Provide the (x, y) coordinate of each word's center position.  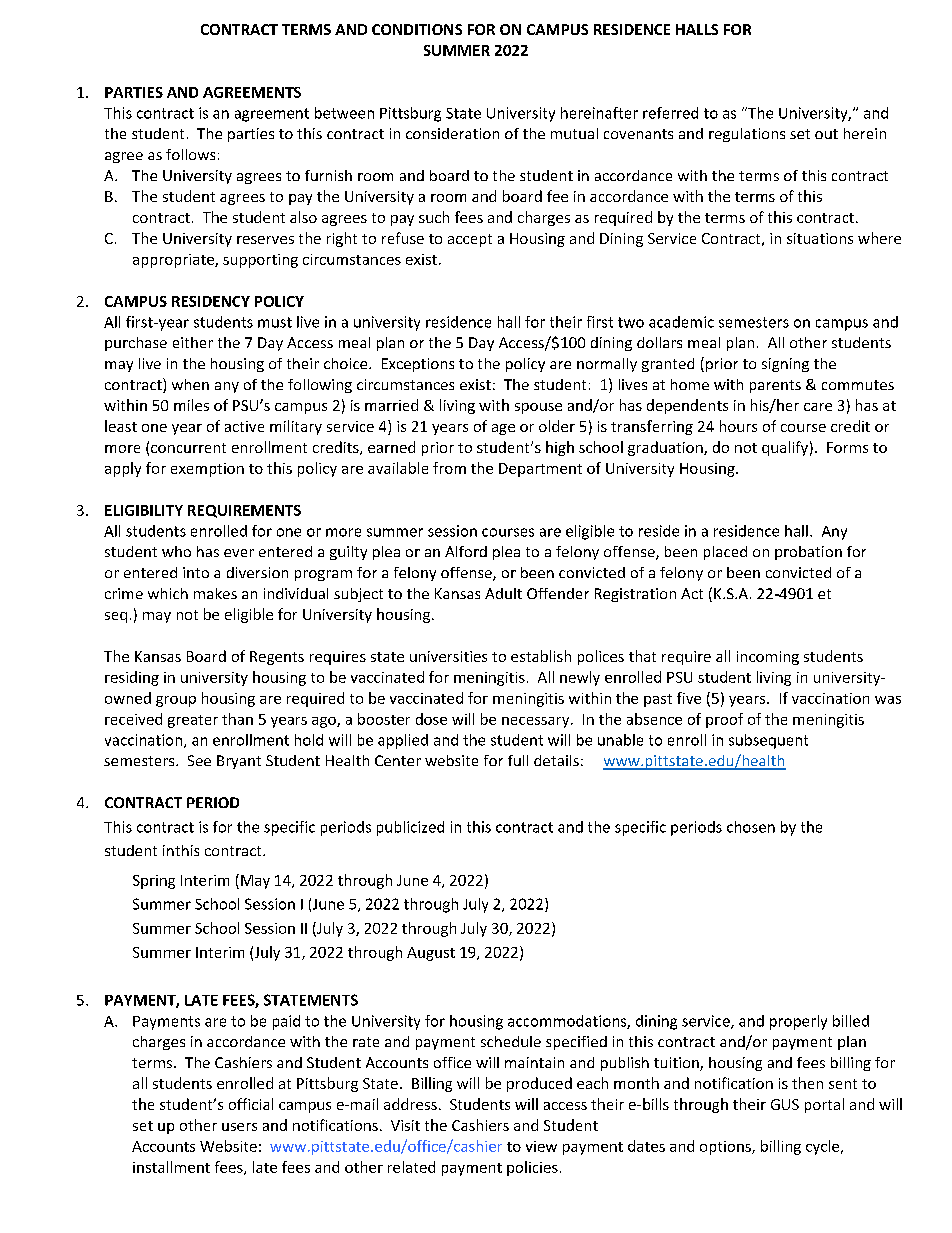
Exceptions (418, 365)
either (193, 342)
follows (190, 154)
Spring (154, 882)
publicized (410, 828)
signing (785, 365)
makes (215, 593)
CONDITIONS (417, 29)
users (239, 1127)
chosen (751, 827)
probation (808, 553)
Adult (503, 593)
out (826, 134)
